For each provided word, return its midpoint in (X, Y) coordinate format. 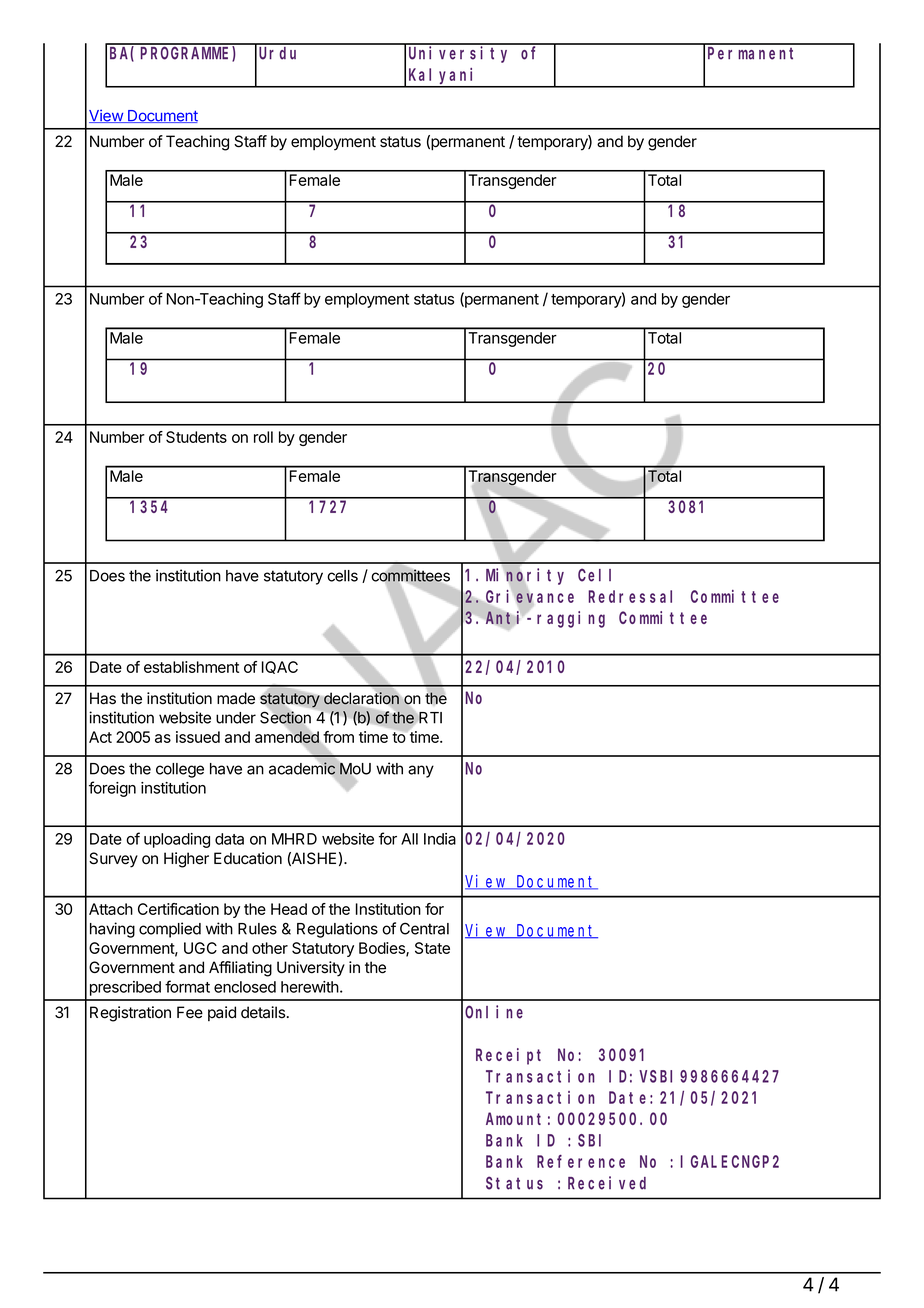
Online (494, 1012)
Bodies (383, 949)
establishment (191, 667)
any (421, 771)
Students (196, 437)
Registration (130, 1014)
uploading (177, 840)
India (440, 839)
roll (263, 437)
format (187, 986)
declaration (361, 698)
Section (285, 718)
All (409, 839)
